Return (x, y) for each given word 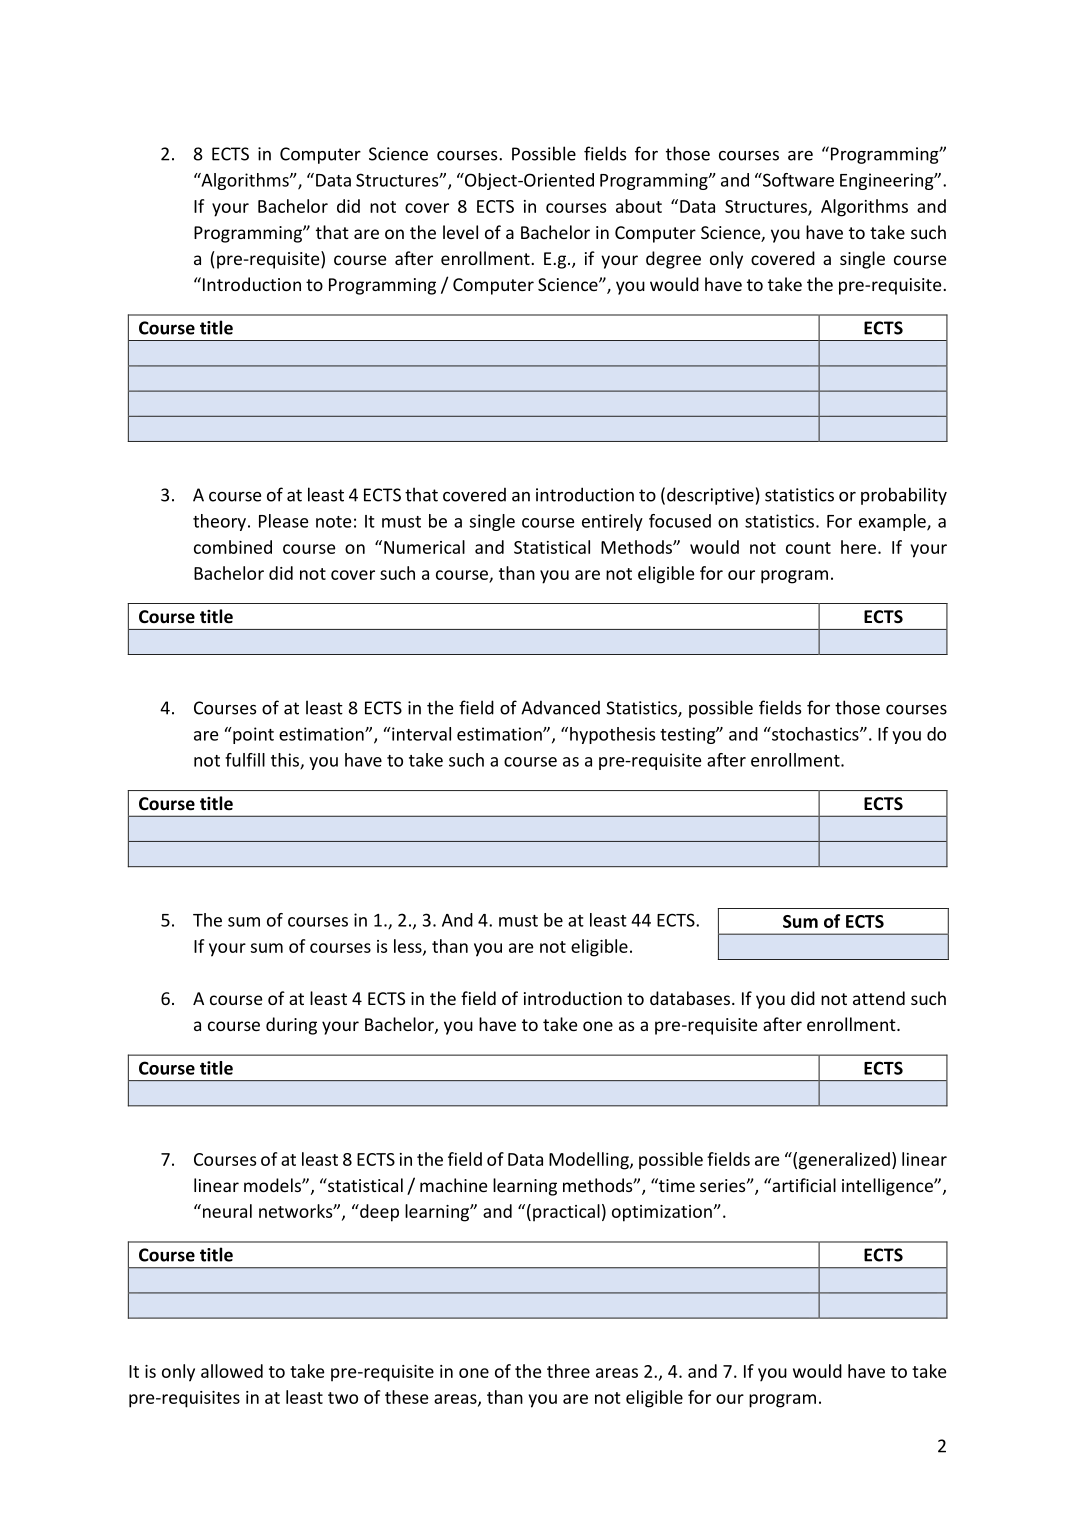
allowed (232, 1371)
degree (673, 260)
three (568, 1371)
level (460, 232)
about (639, 206)
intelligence (888, 1187)
